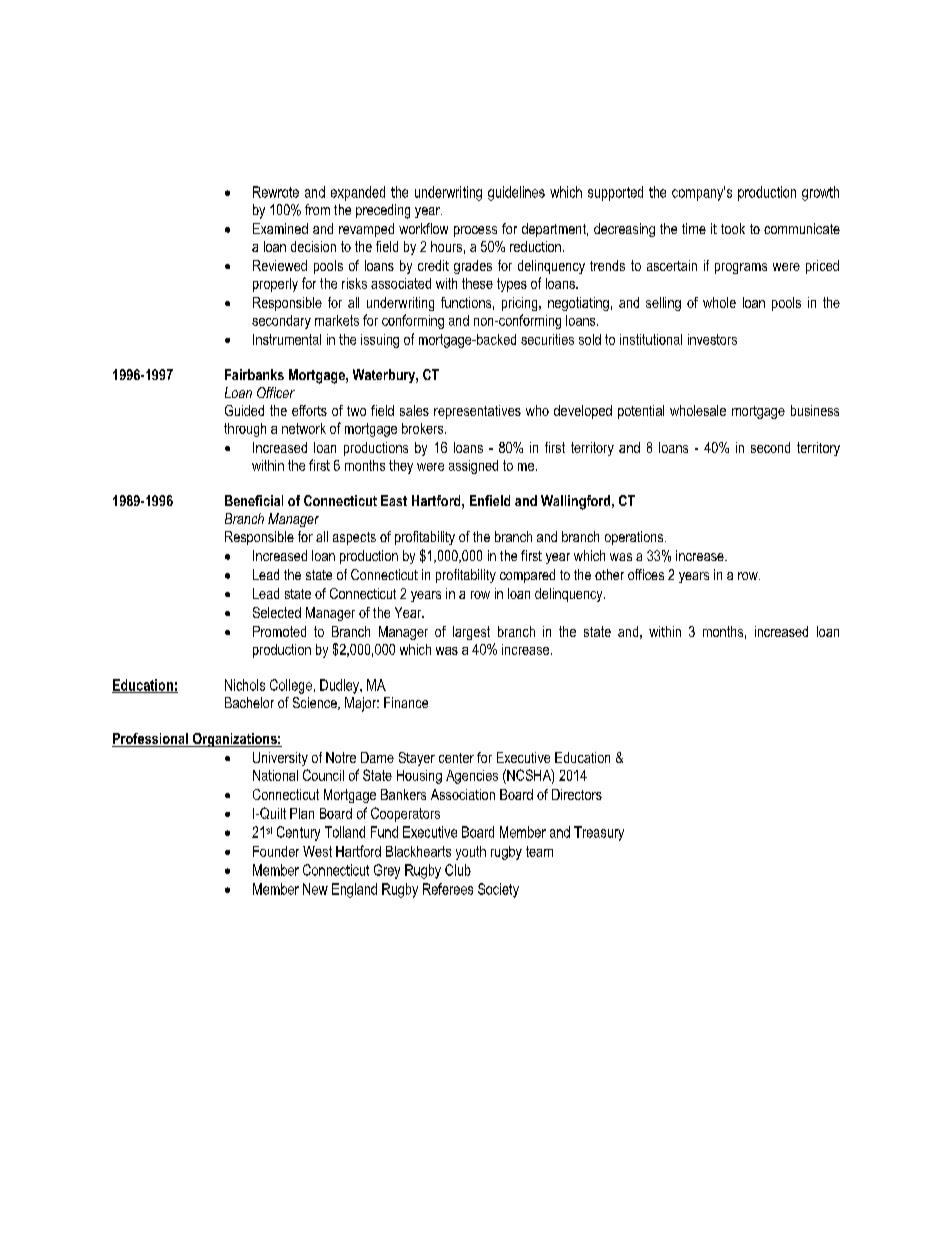 The width and height of the screenshot is (952, 1233). Describe the element at coordinates (477, 412) in the screenshot. I see `representatives` at that location.
